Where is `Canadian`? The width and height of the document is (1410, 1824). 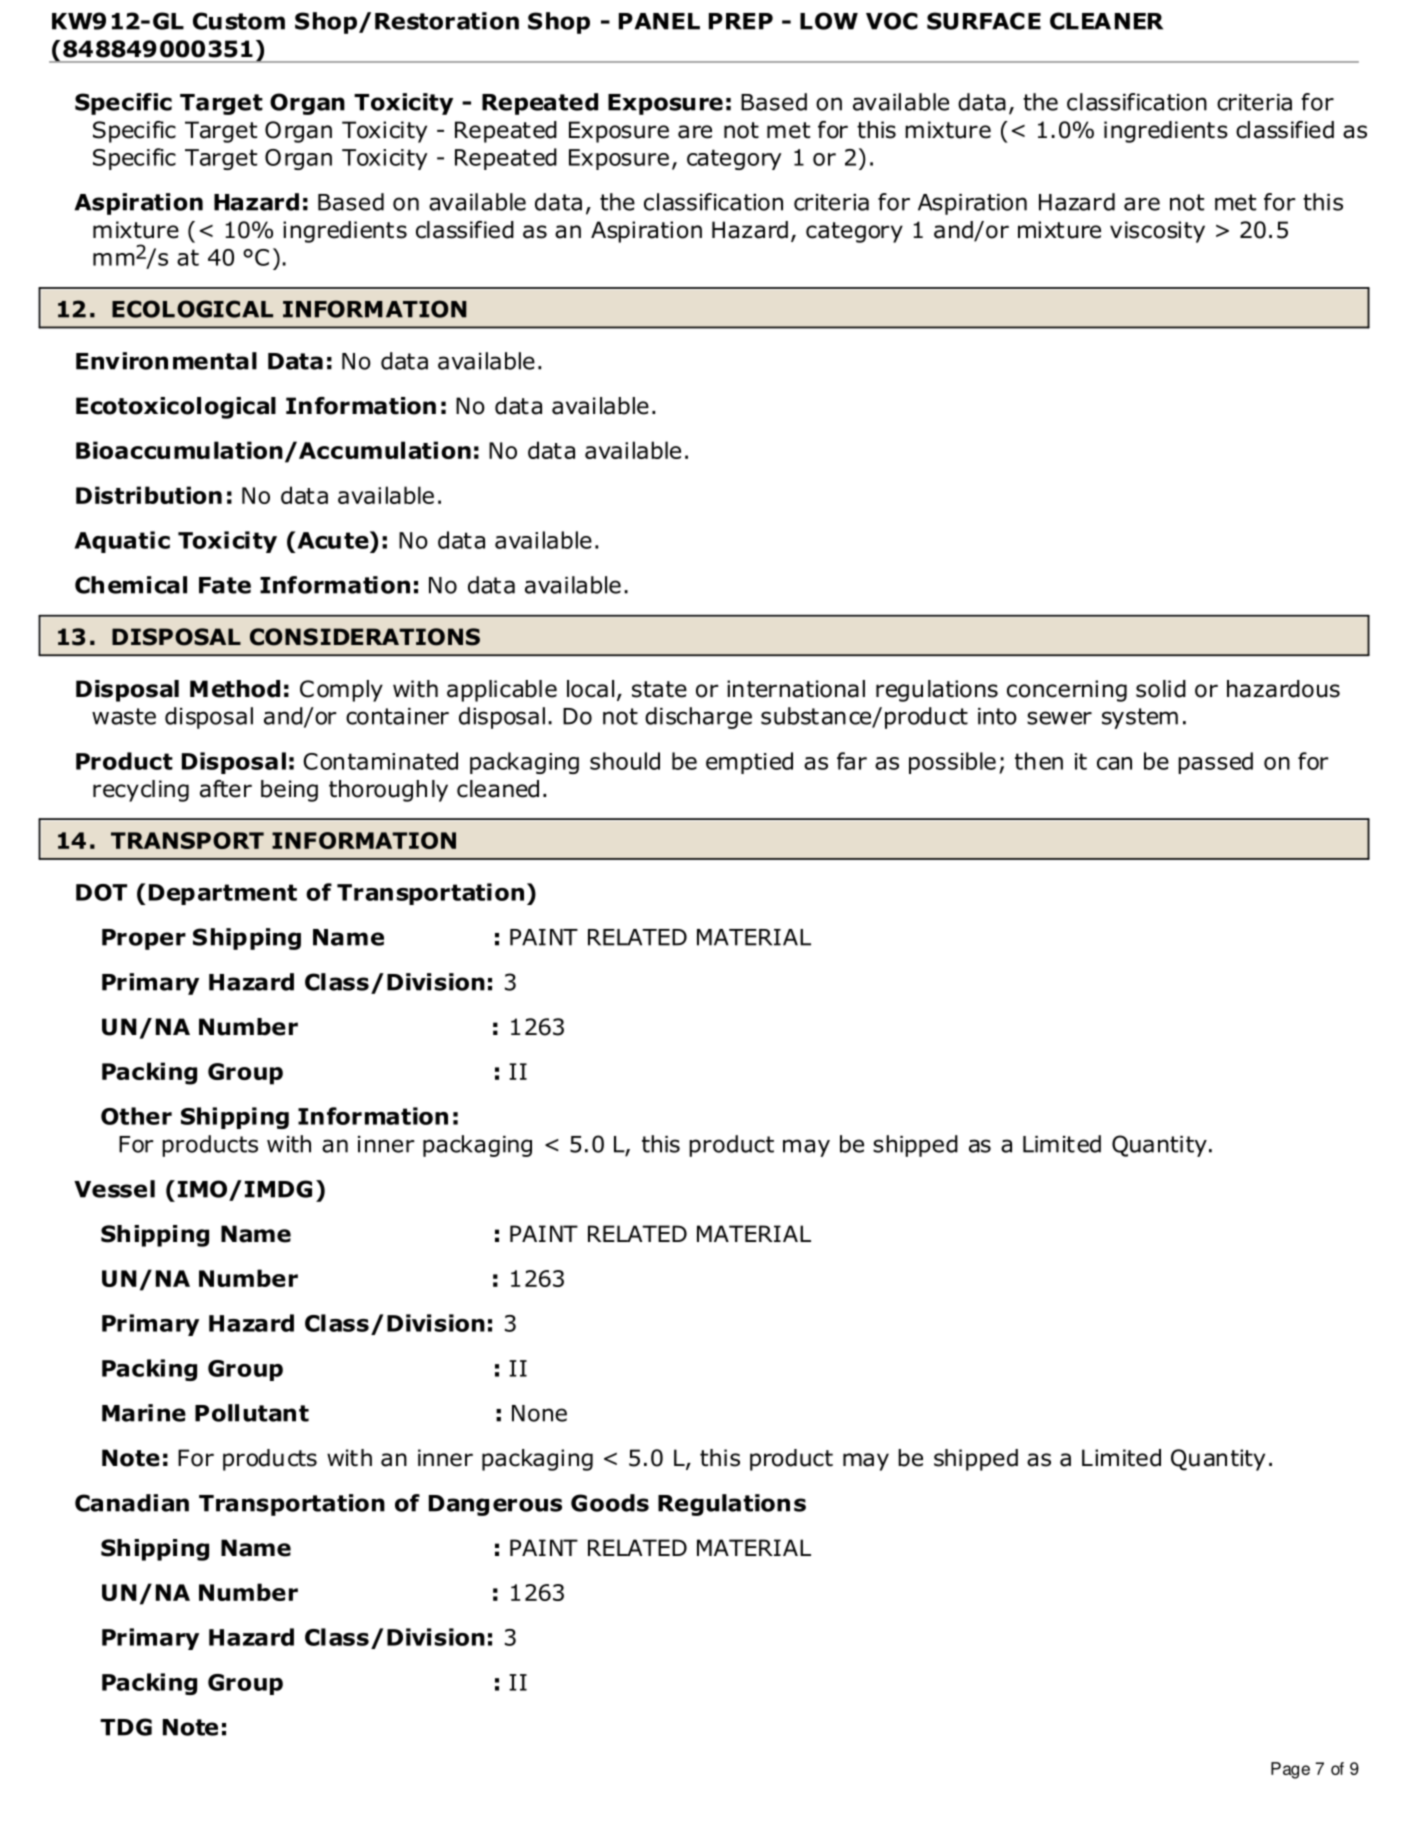
Canadian is located at coordinates (132, 1503).
